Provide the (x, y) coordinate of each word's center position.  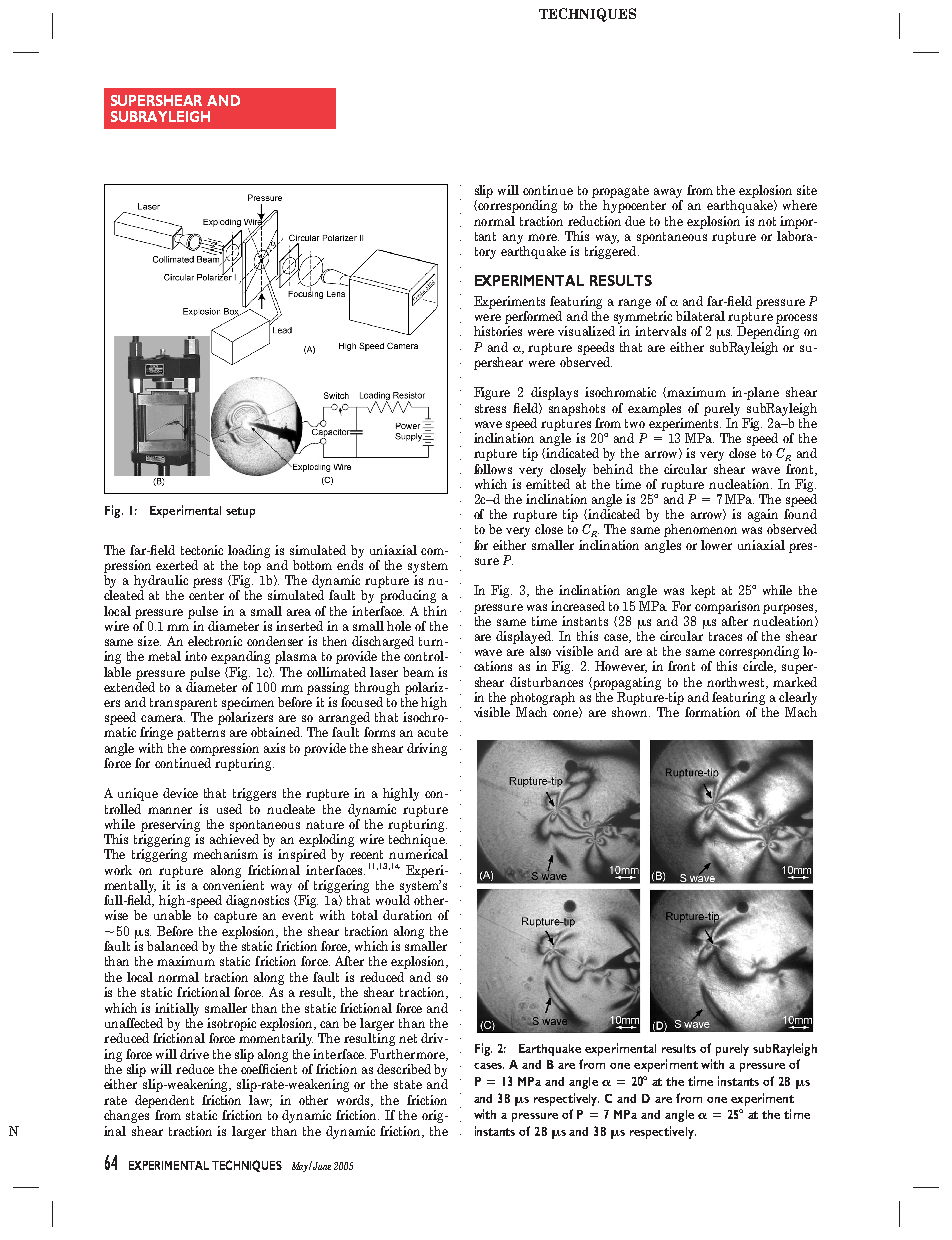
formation (712, 712)
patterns (201, 734)
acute (433, 732)
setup (240, 512)
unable (172, 915)
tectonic (202, 550)
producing (408, 596)
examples (654, 409)
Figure (492, 393)
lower (716, 545)
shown (631, 712)
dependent (164, 1101)
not (767, 221)
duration (407, 915)
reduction (594, 221)
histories (498, 331)
